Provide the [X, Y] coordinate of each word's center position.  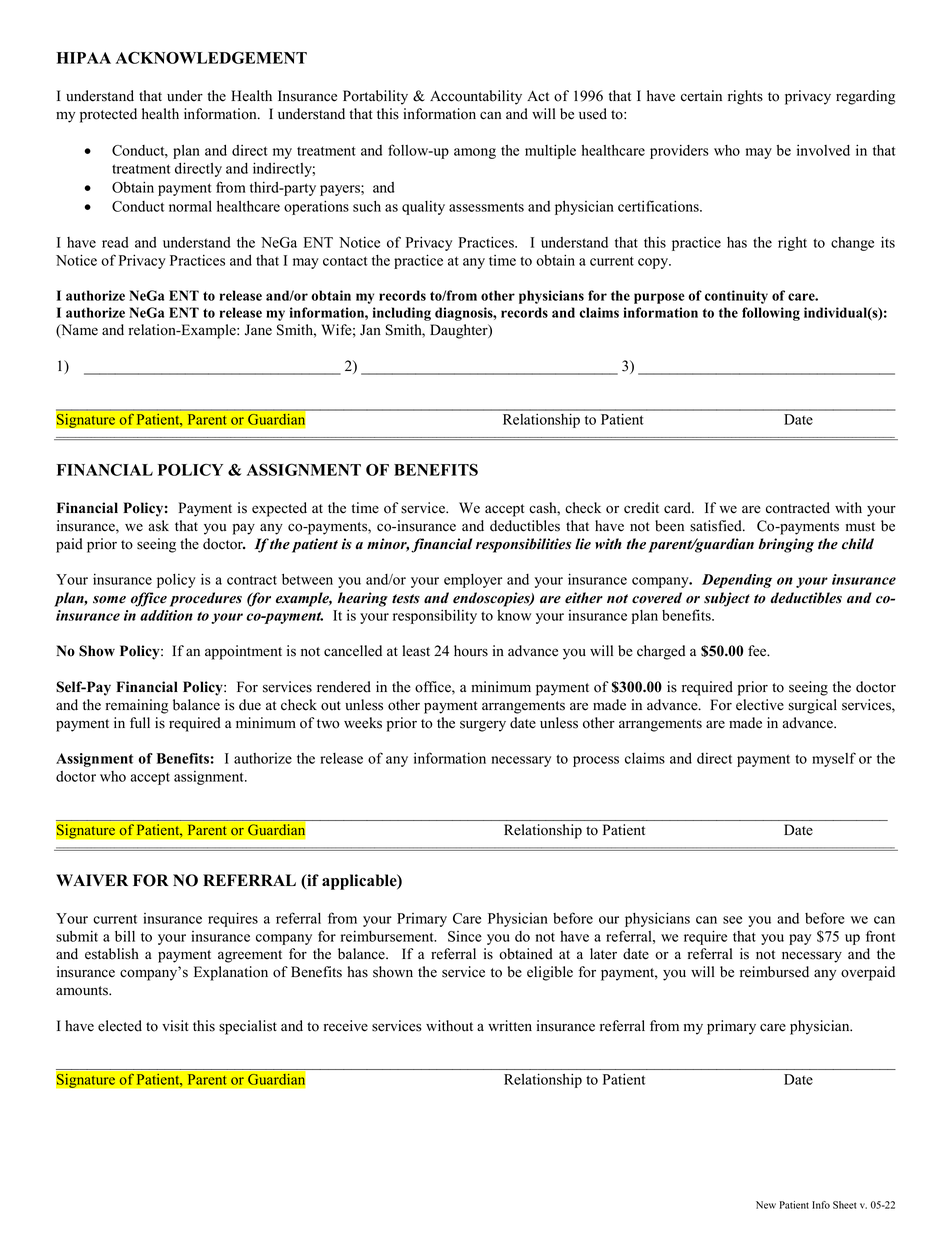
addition [166, 615]
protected [108, 115]
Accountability [476, 97]
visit [175, 1026]
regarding [865, 97]
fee [758, 651]
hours [471, 651]
